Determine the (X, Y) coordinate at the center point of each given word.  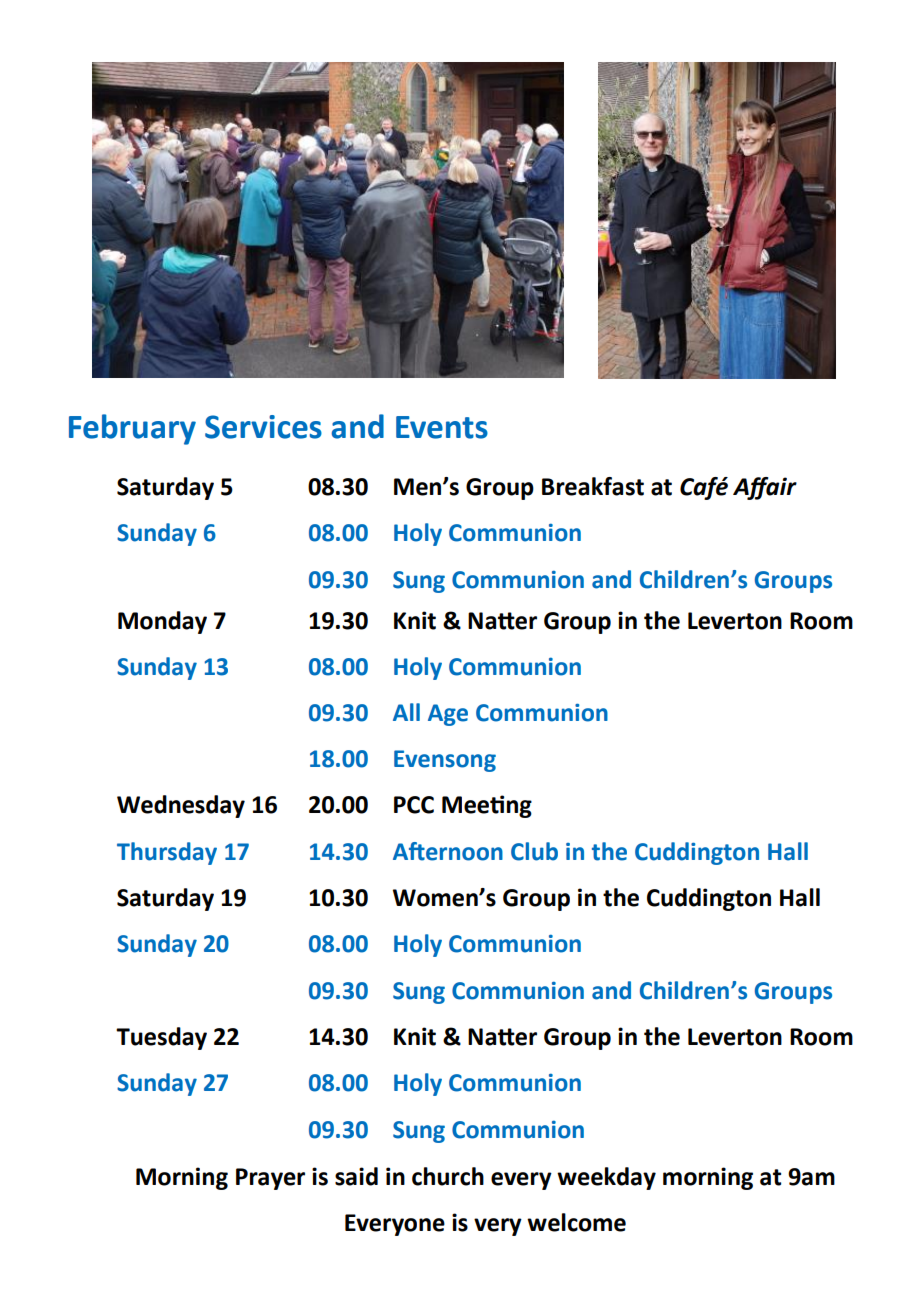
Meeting (487, 806)
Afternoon (448, 851)
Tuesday (161, 1038)
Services (263, 427)
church (448, 1176)
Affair (765, 488)
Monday (162, 622)
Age (448, 715)
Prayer (270, 1179)
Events (442, 427)
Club (534, 851)
